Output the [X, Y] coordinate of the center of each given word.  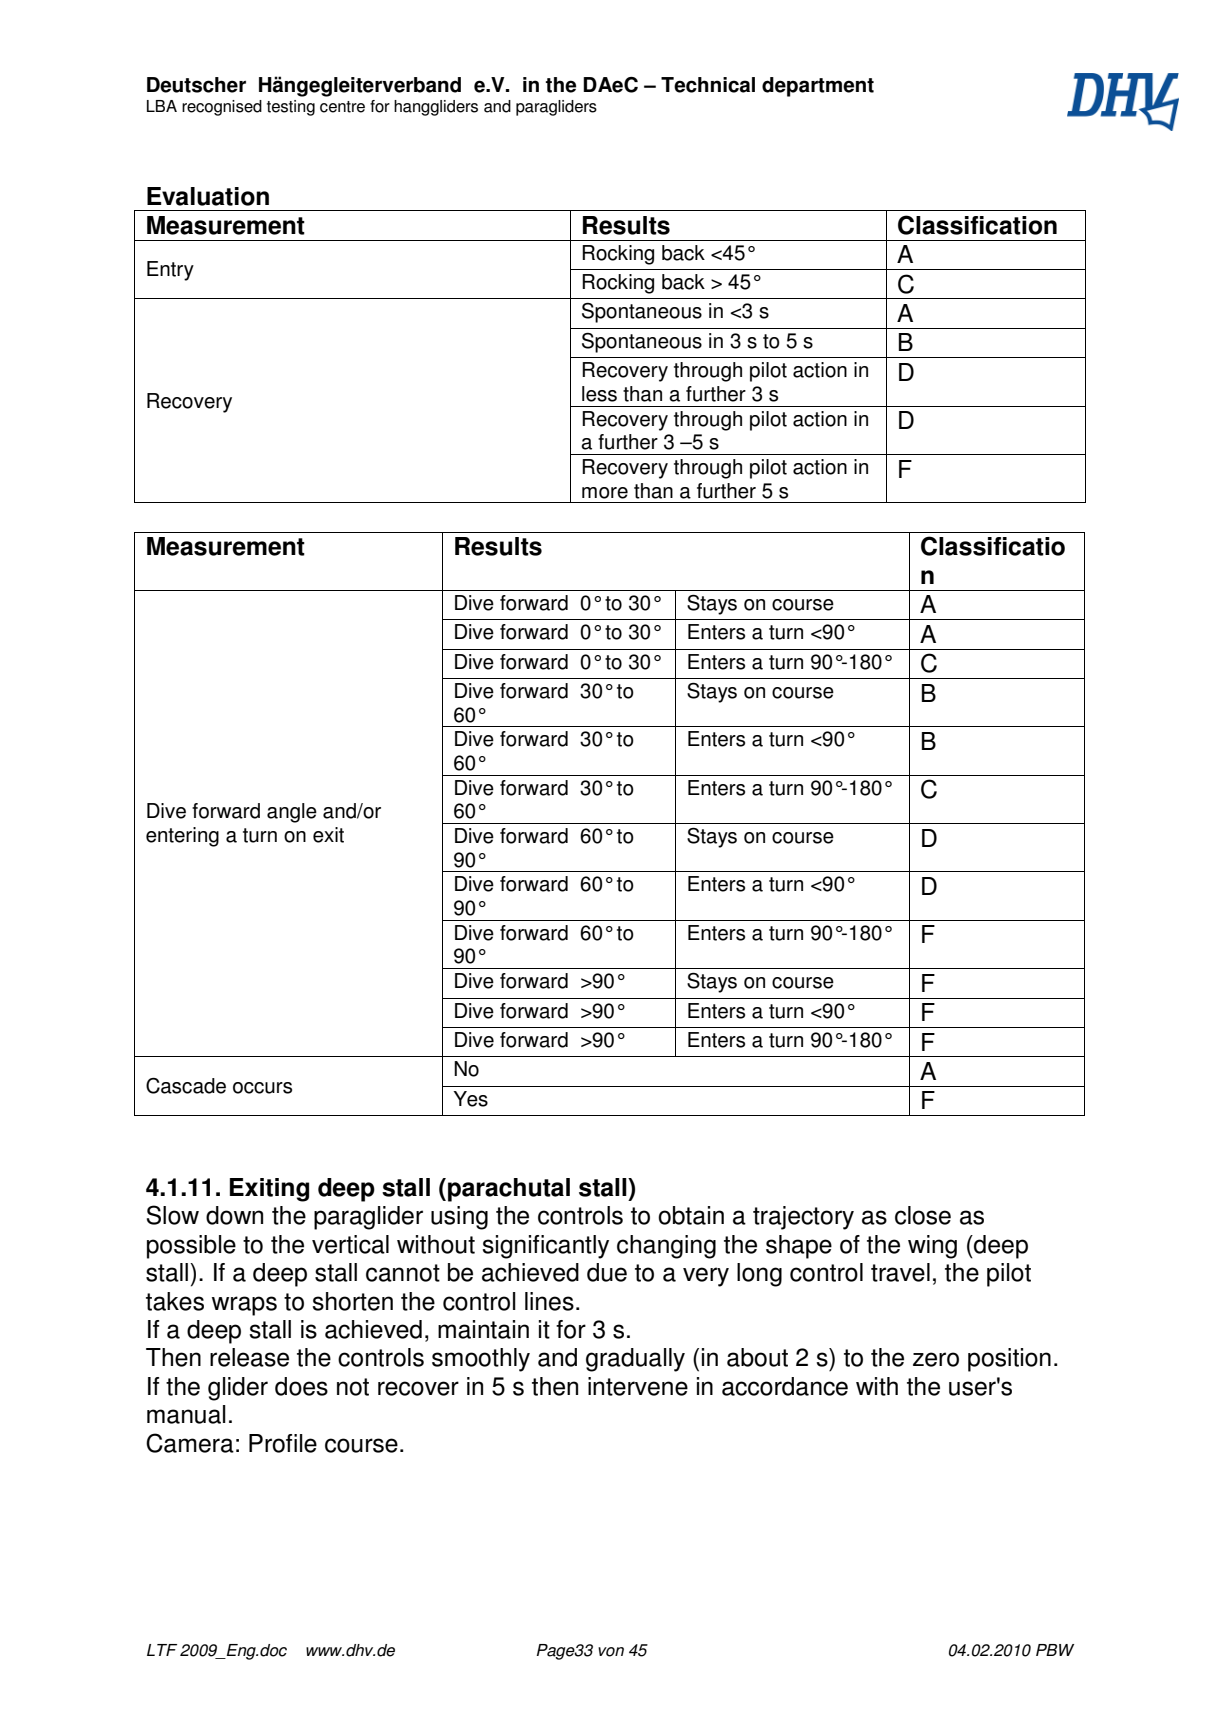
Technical [708, 85]
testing [291, 108]
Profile [283, 1443]
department [818, 87]
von [611, 1652]
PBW [1055, 1650]
